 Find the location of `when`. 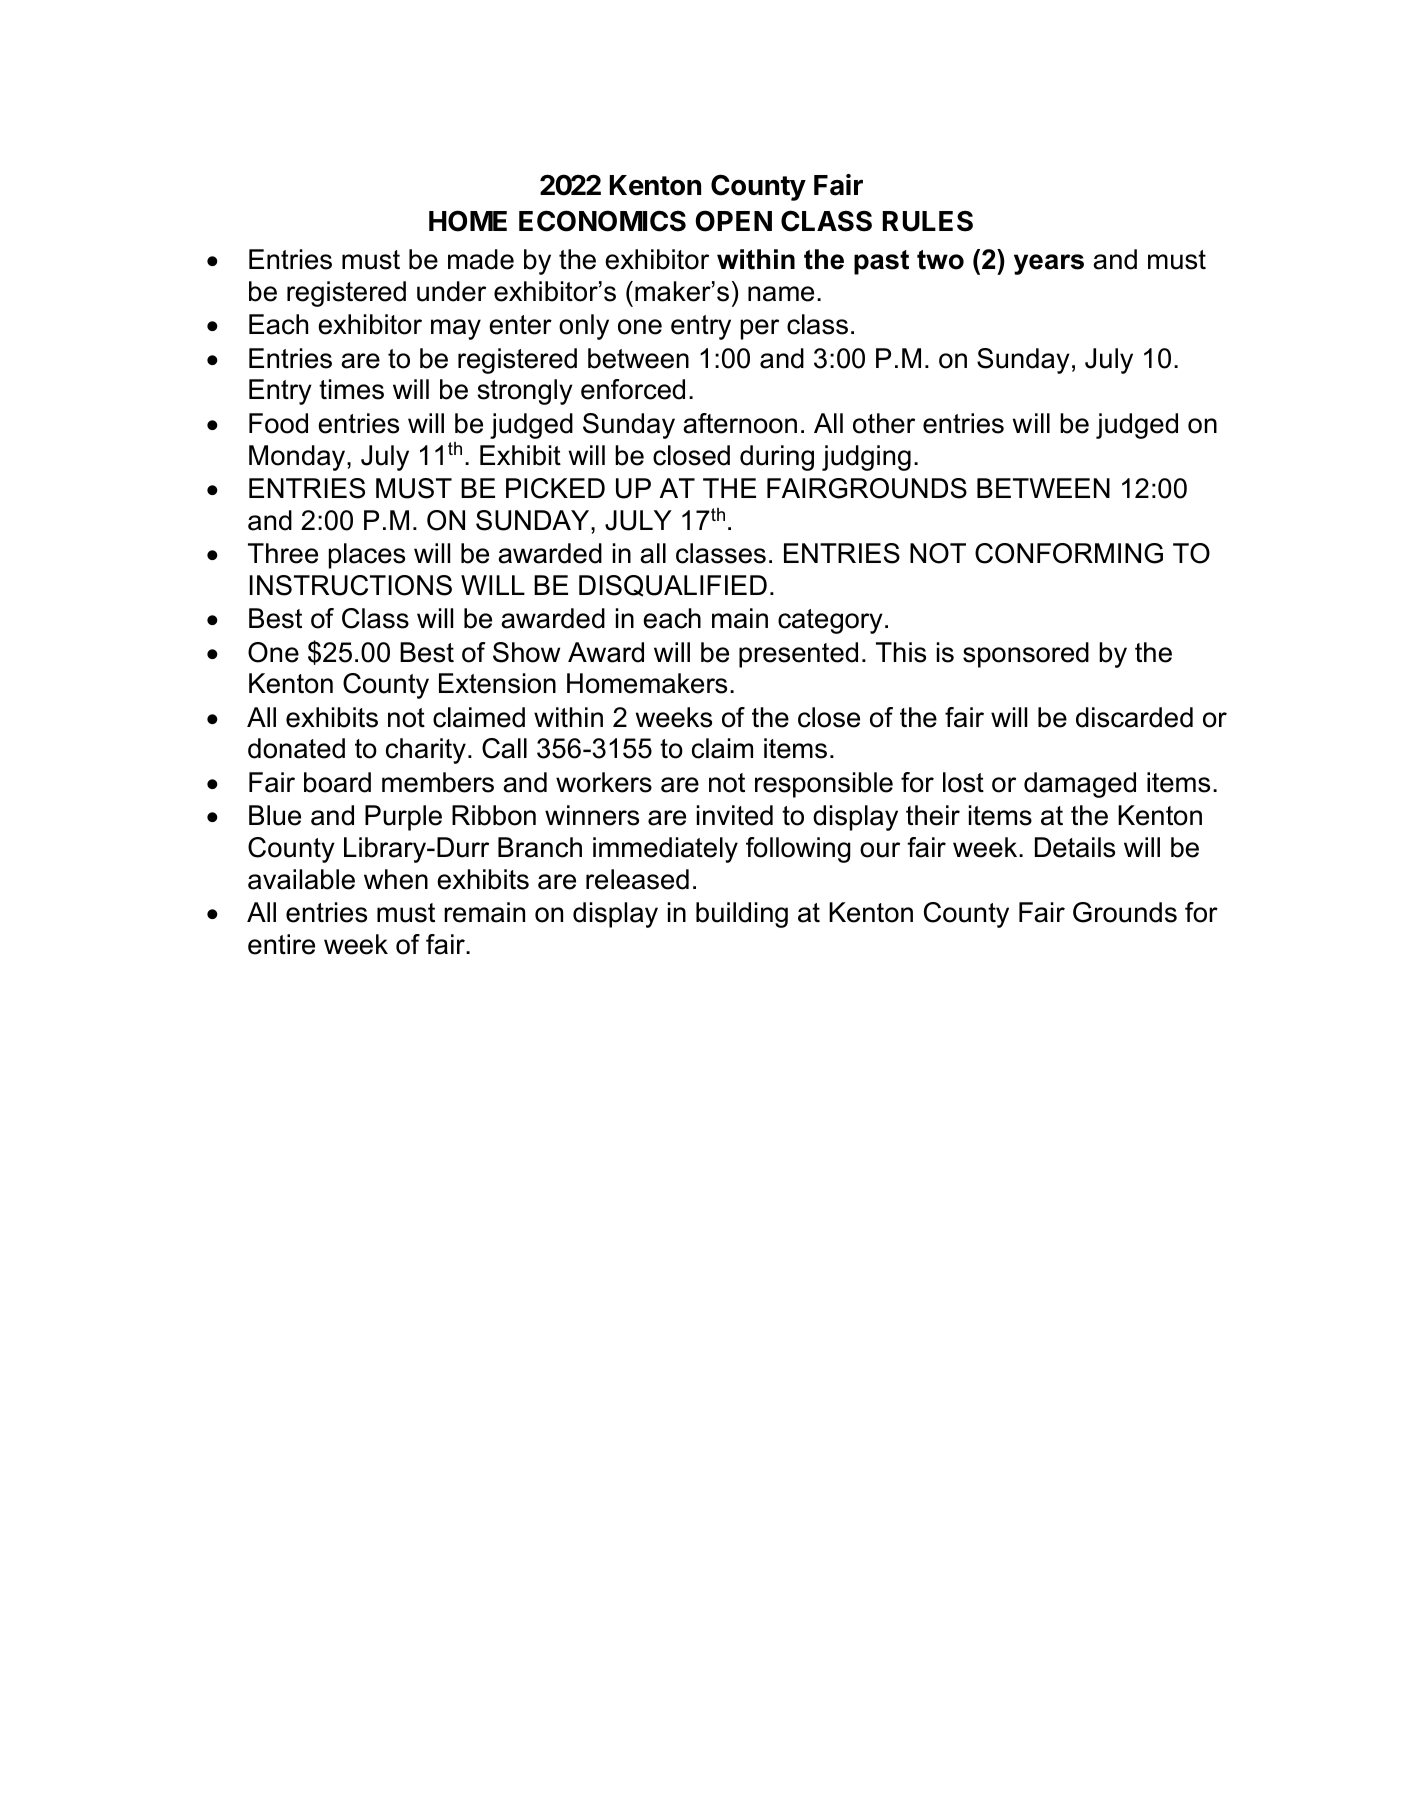

when is located at coordinates (396, 879).
